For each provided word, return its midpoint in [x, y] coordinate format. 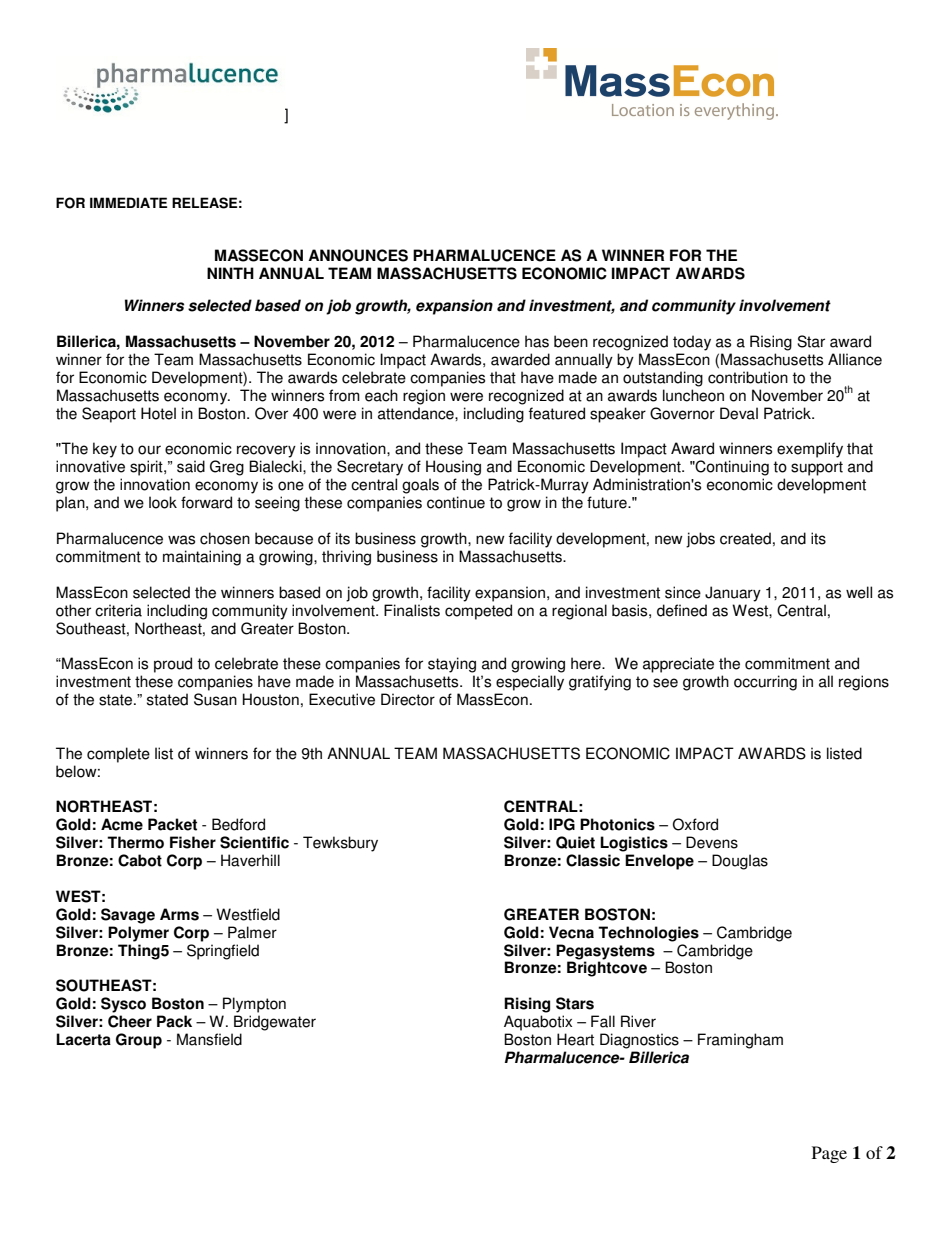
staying [452, 665]
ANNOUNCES [358, 255]
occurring [765, 683]
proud [173, 665]
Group [139, 1041]
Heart [575, 1039]
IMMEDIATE [128, 202]
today [692, 343]
